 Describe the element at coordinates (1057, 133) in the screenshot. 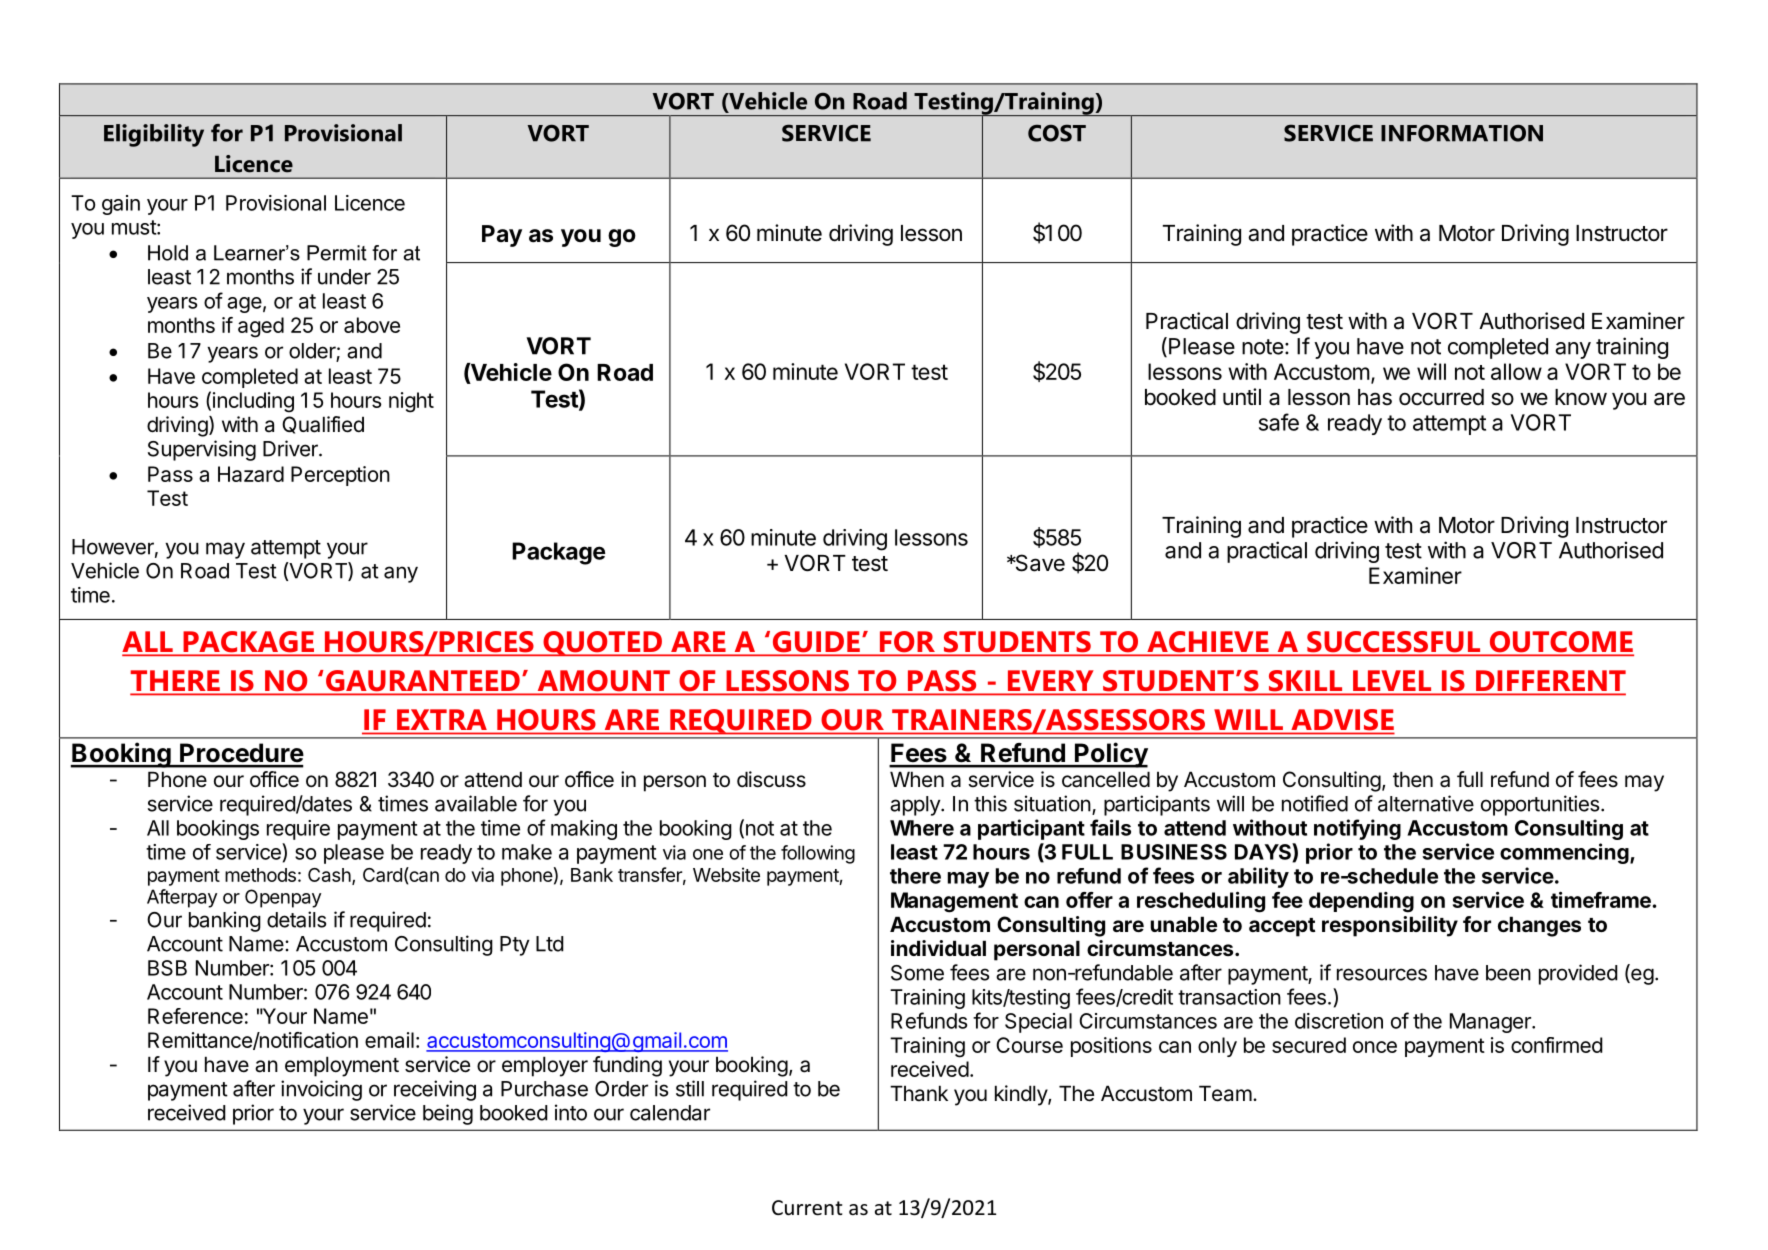

I see `COST` at that location.
